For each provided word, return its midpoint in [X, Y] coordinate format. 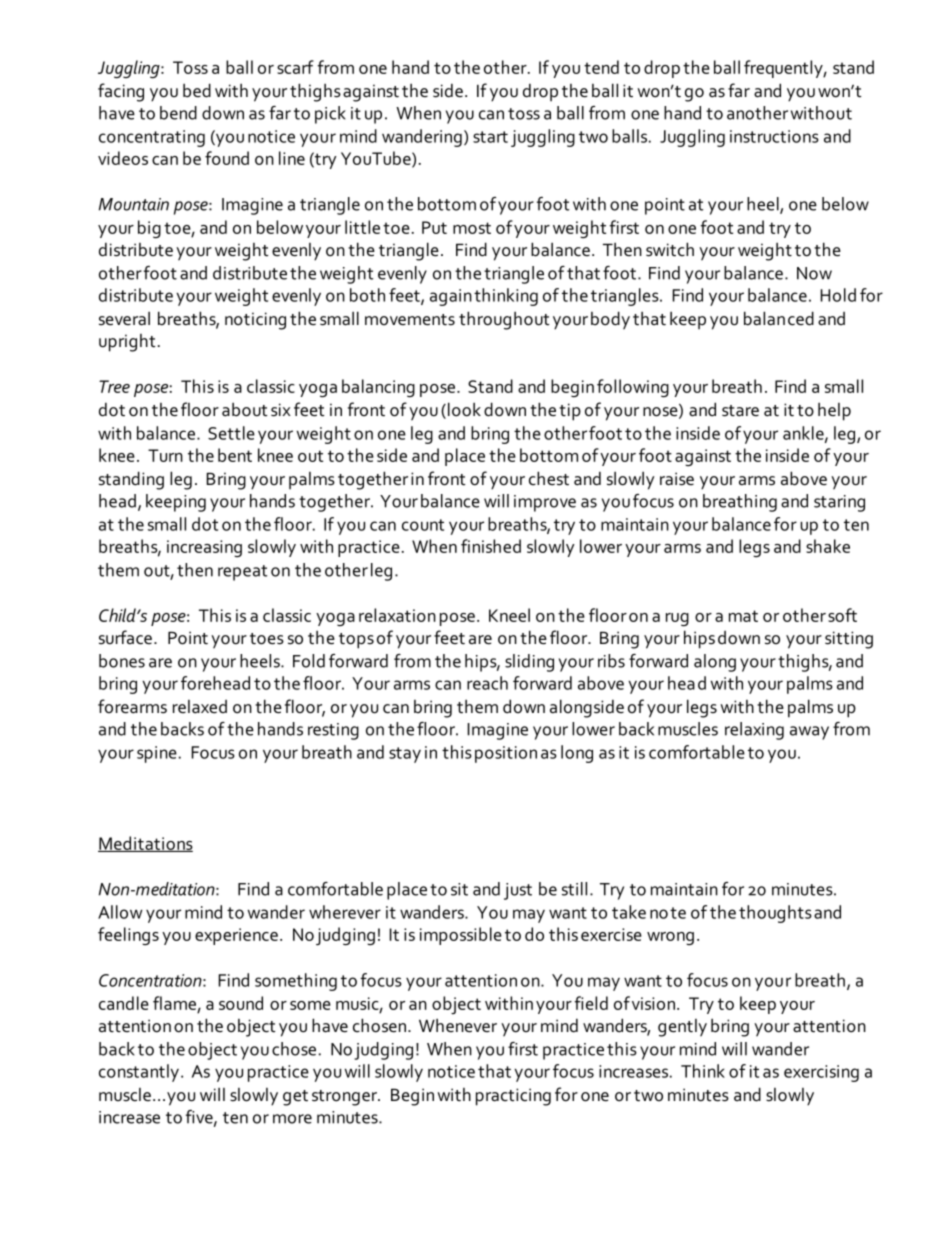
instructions [774, 136]
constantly [140, 1073]
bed [197, 90]
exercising [821, 1073]
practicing [513, 1097]
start [490, 137]
